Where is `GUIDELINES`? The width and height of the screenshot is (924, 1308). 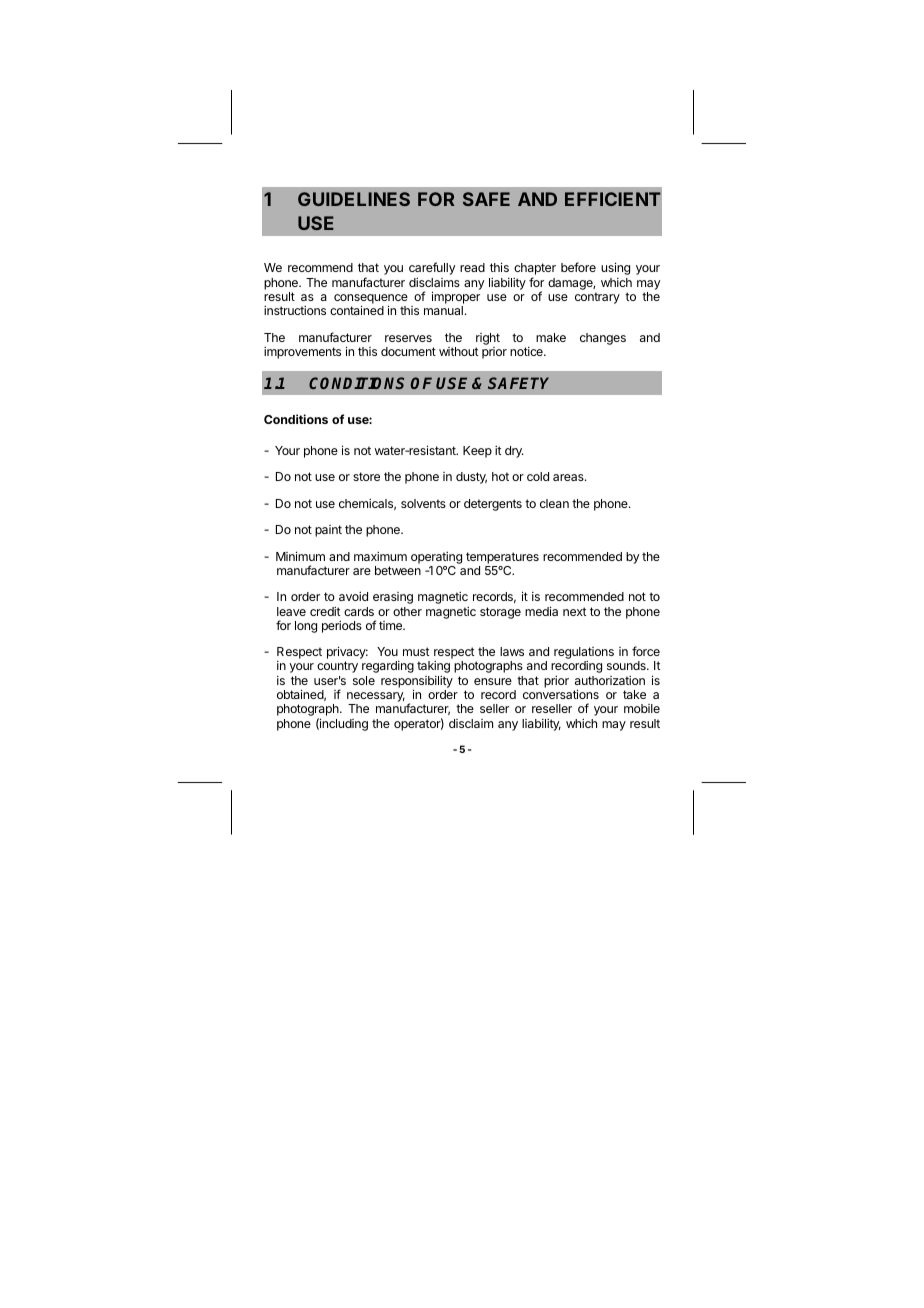 GUIDELINES is located at coordinates (354, 199).
